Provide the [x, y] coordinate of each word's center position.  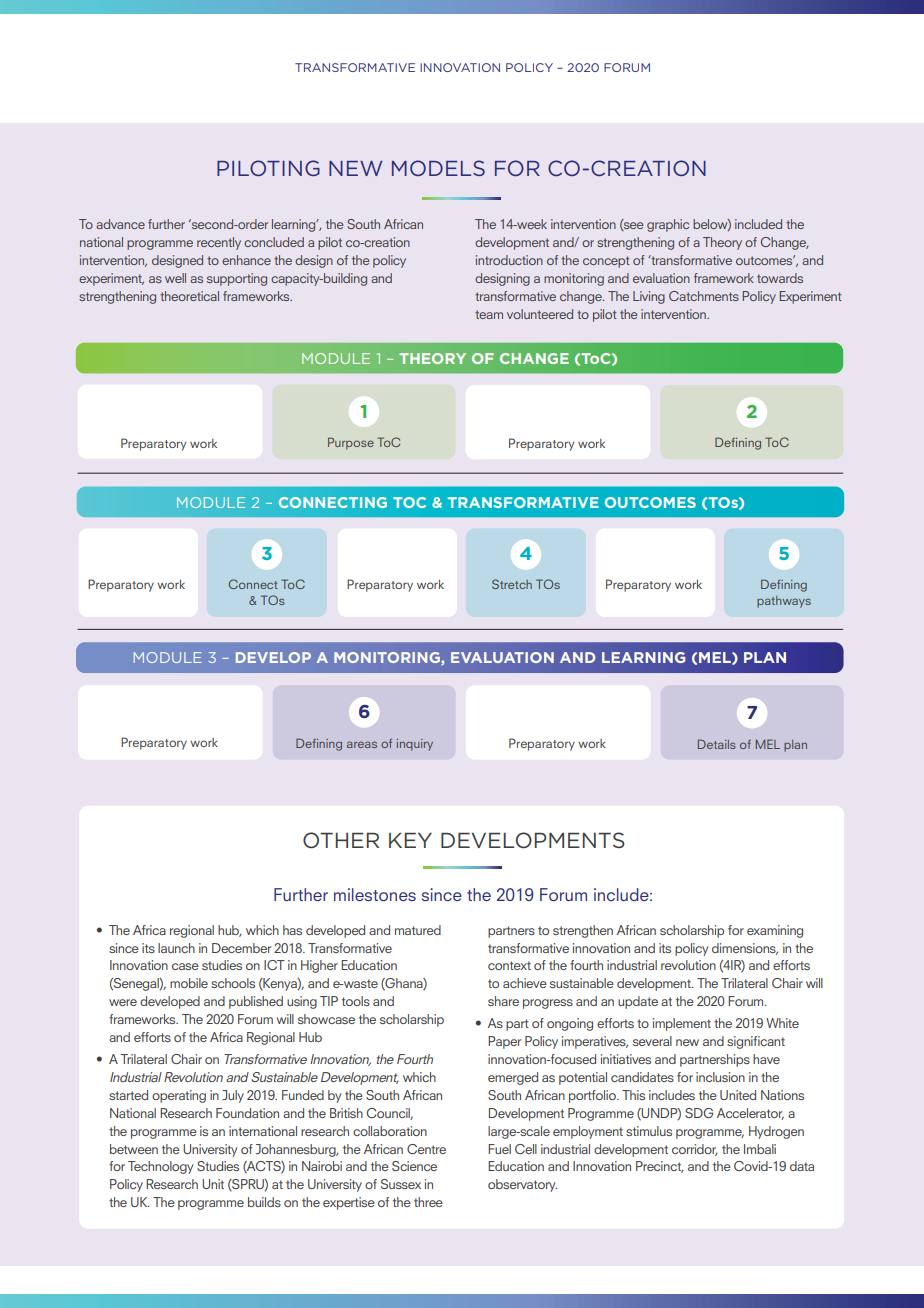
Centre [426, 1149]
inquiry [414, 745]
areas [362, 744]
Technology [161, 1167]
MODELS [438, 168]
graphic [668, 225]
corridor [695, 1150]
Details [717, 744]
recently [219, 243]
